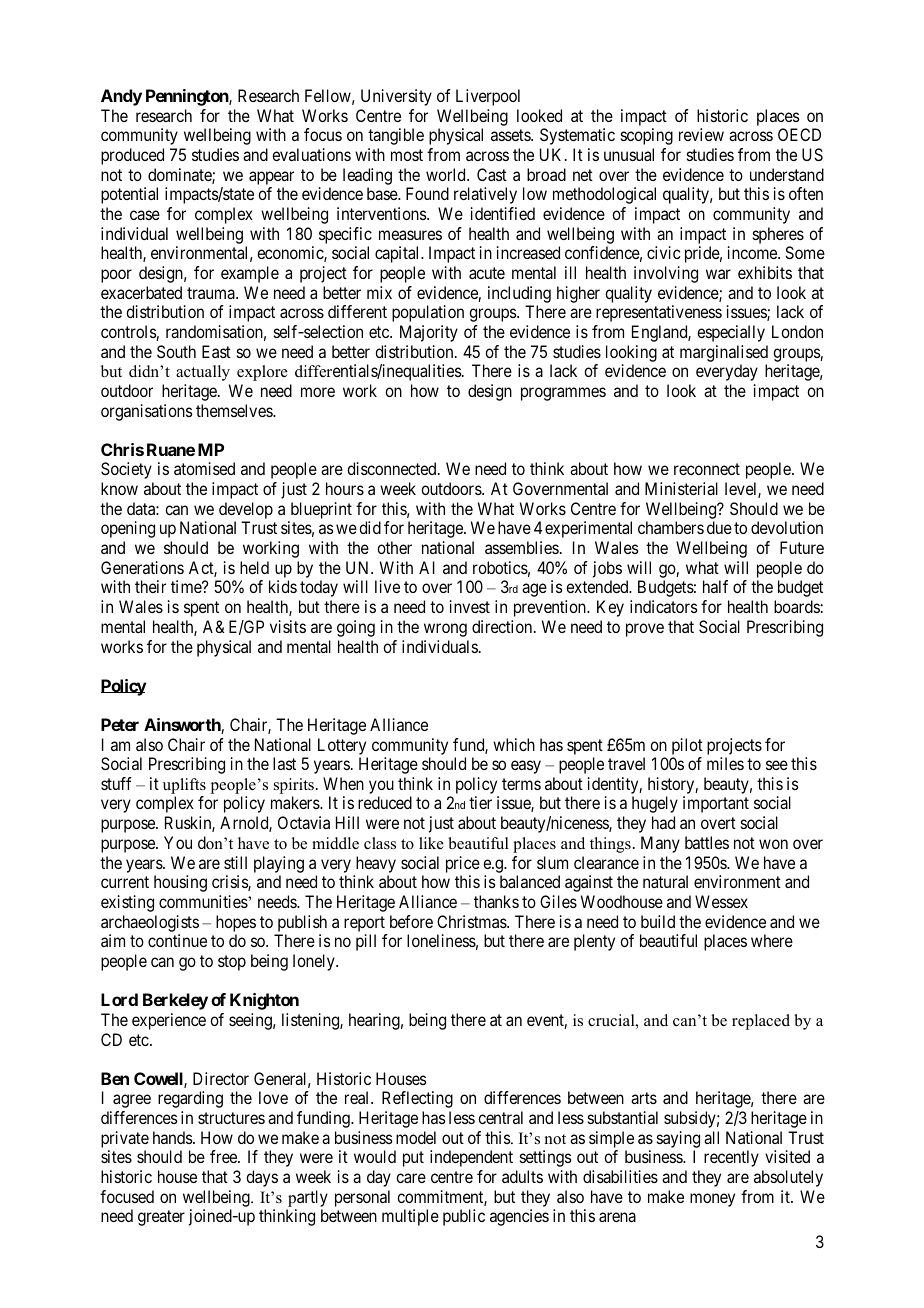  What do you see at coordinates (224, 1156) in the page?
I see `free` at bounding box center [224, 1156].
